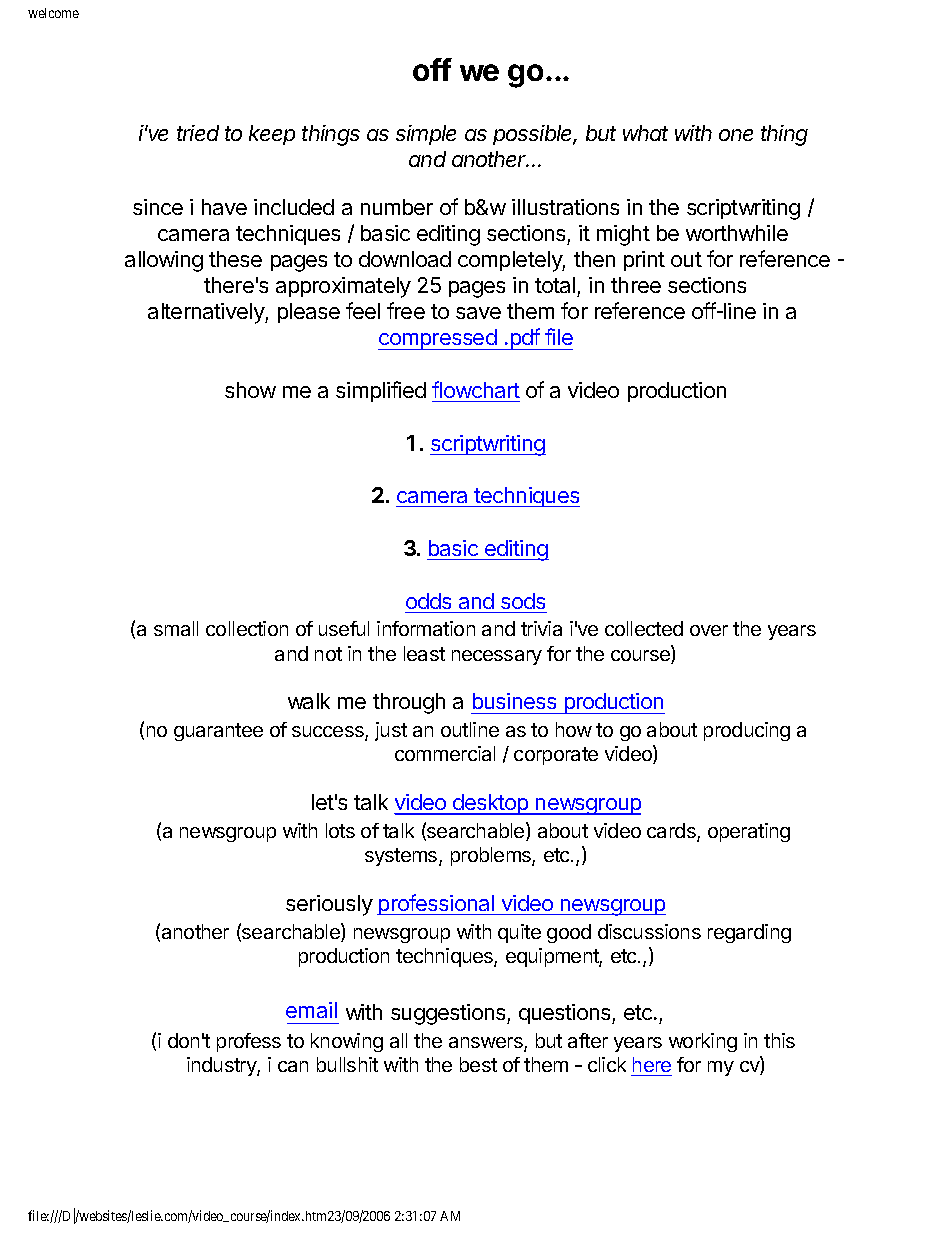  What do you see at coordinates (293, 1066) in the screenshot?
I see `can` at bounding box center [293, 1066].
